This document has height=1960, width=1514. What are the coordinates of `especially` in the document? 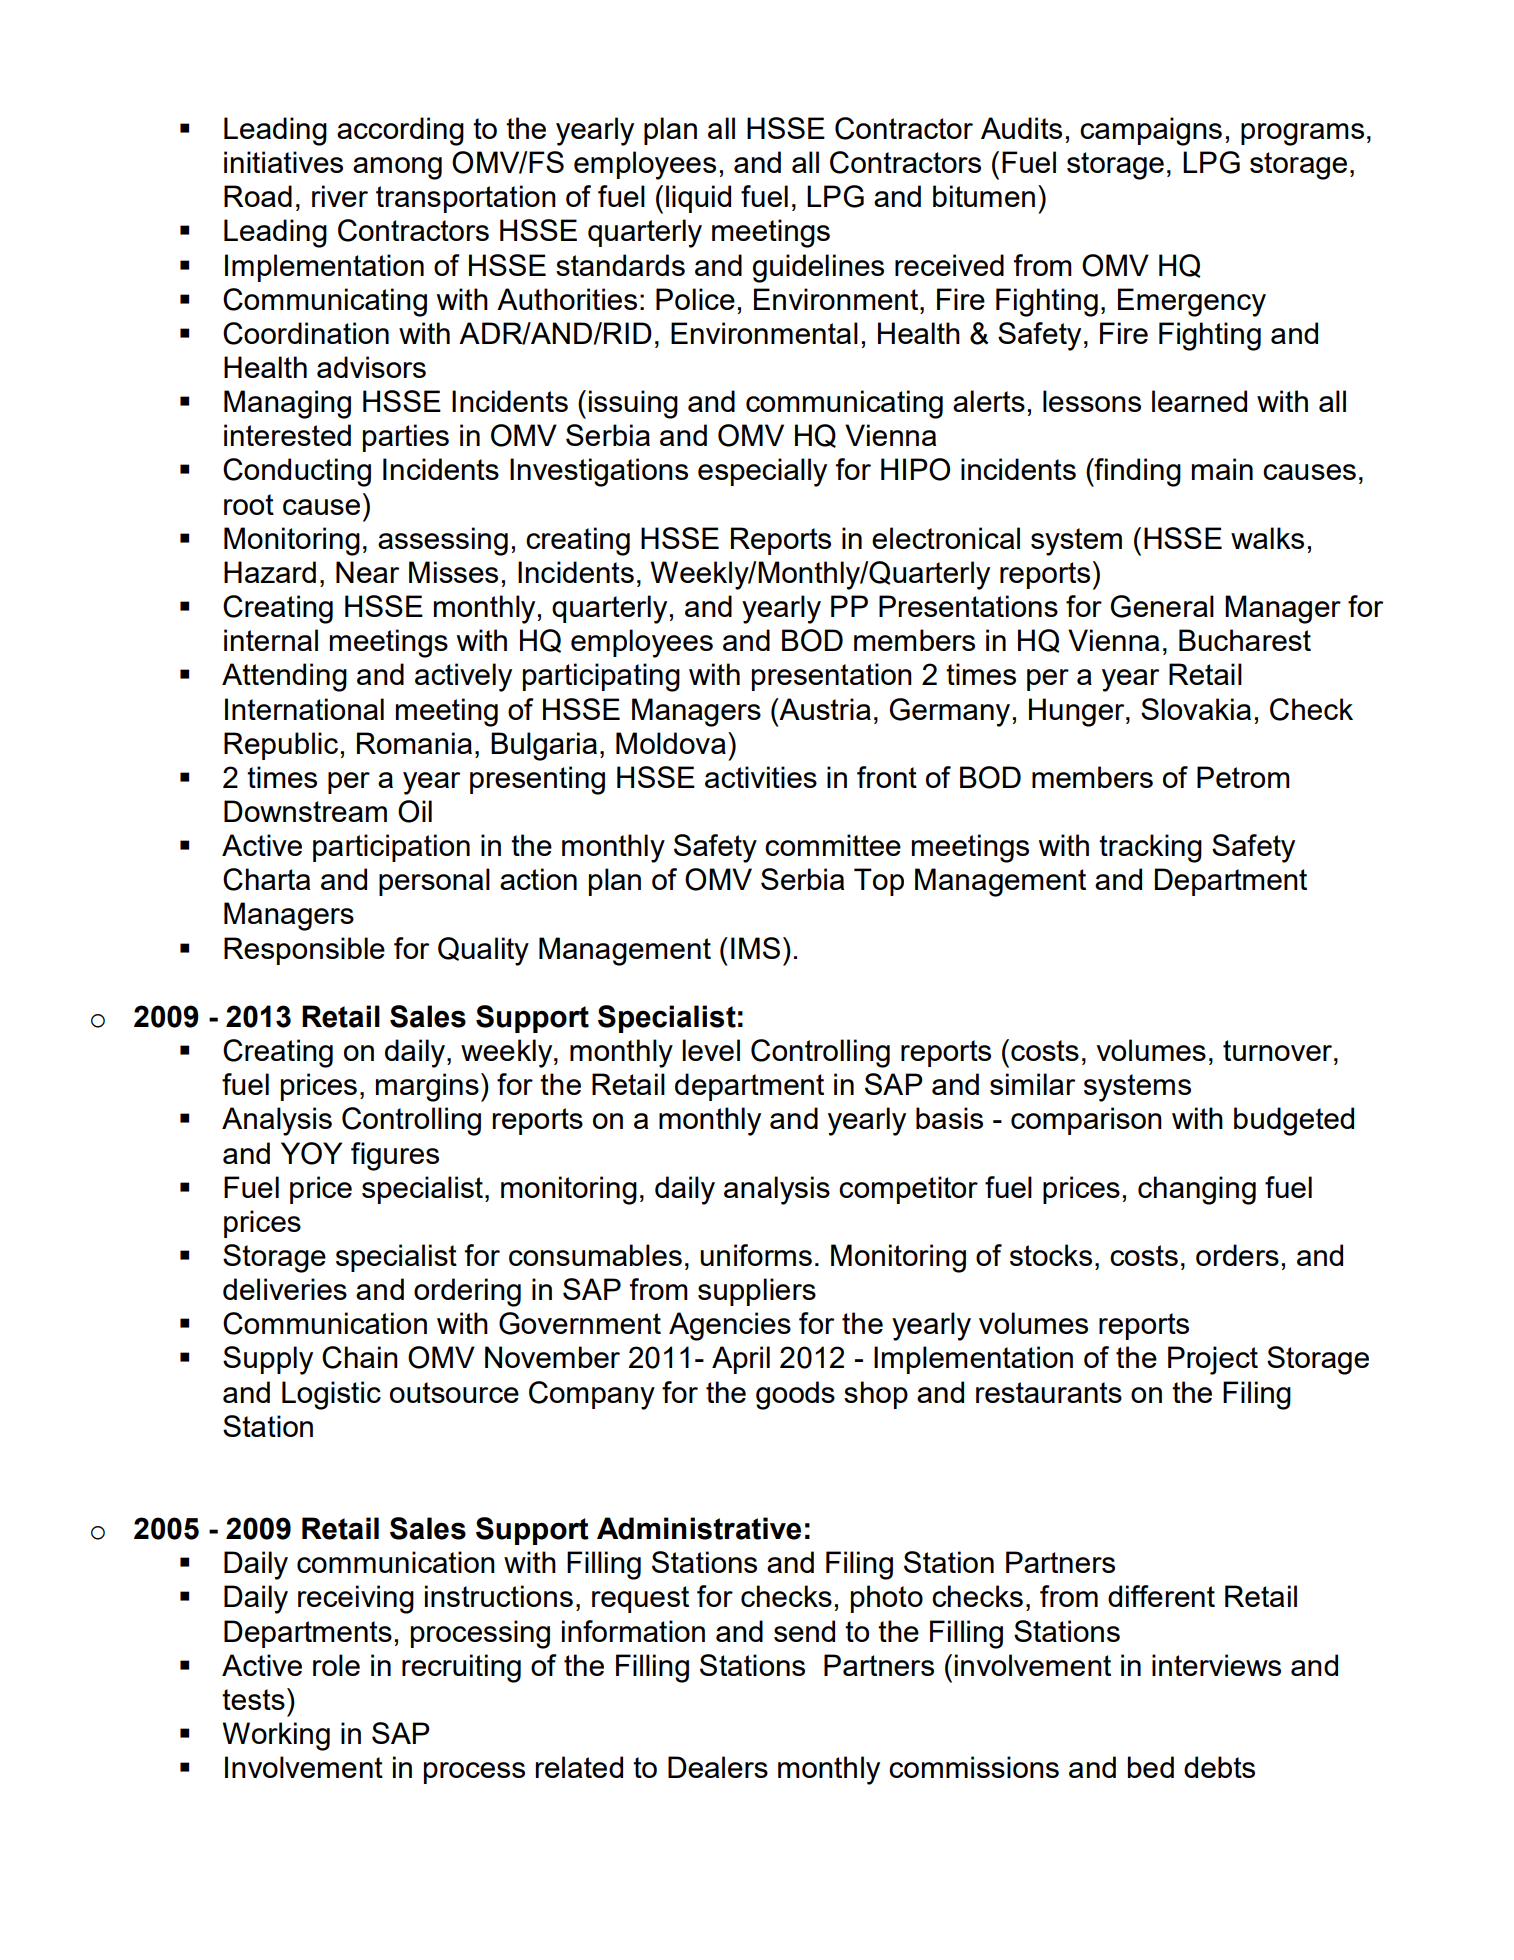 It's located at (762, 472).
